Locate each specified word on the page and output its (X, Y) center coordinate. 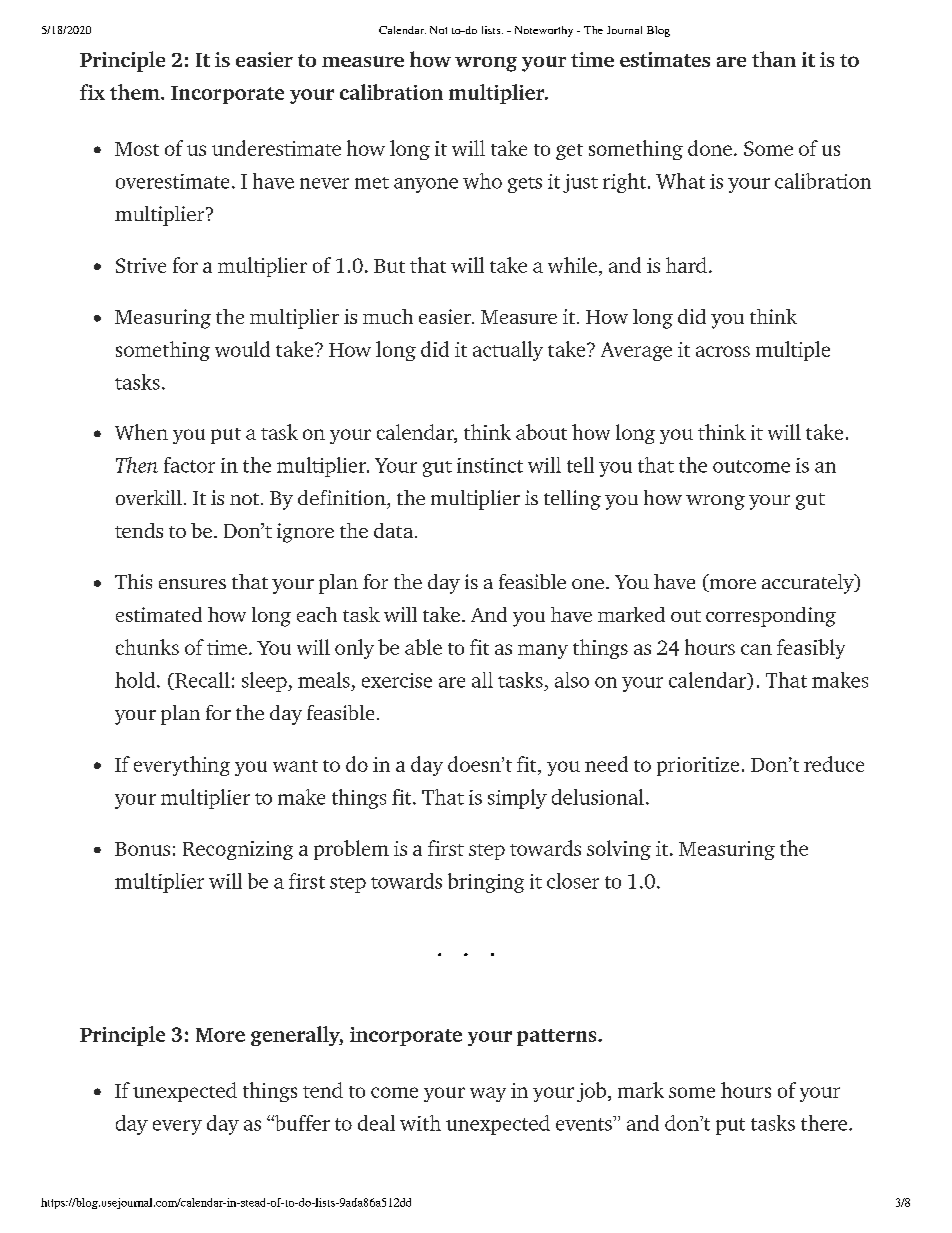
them (136, 92)
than (774, 59)
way (488, 1094)
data (393, 530)
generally (297, 1036)
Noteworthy (544, 31)
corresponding (771, 617)
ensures (192, 584)
